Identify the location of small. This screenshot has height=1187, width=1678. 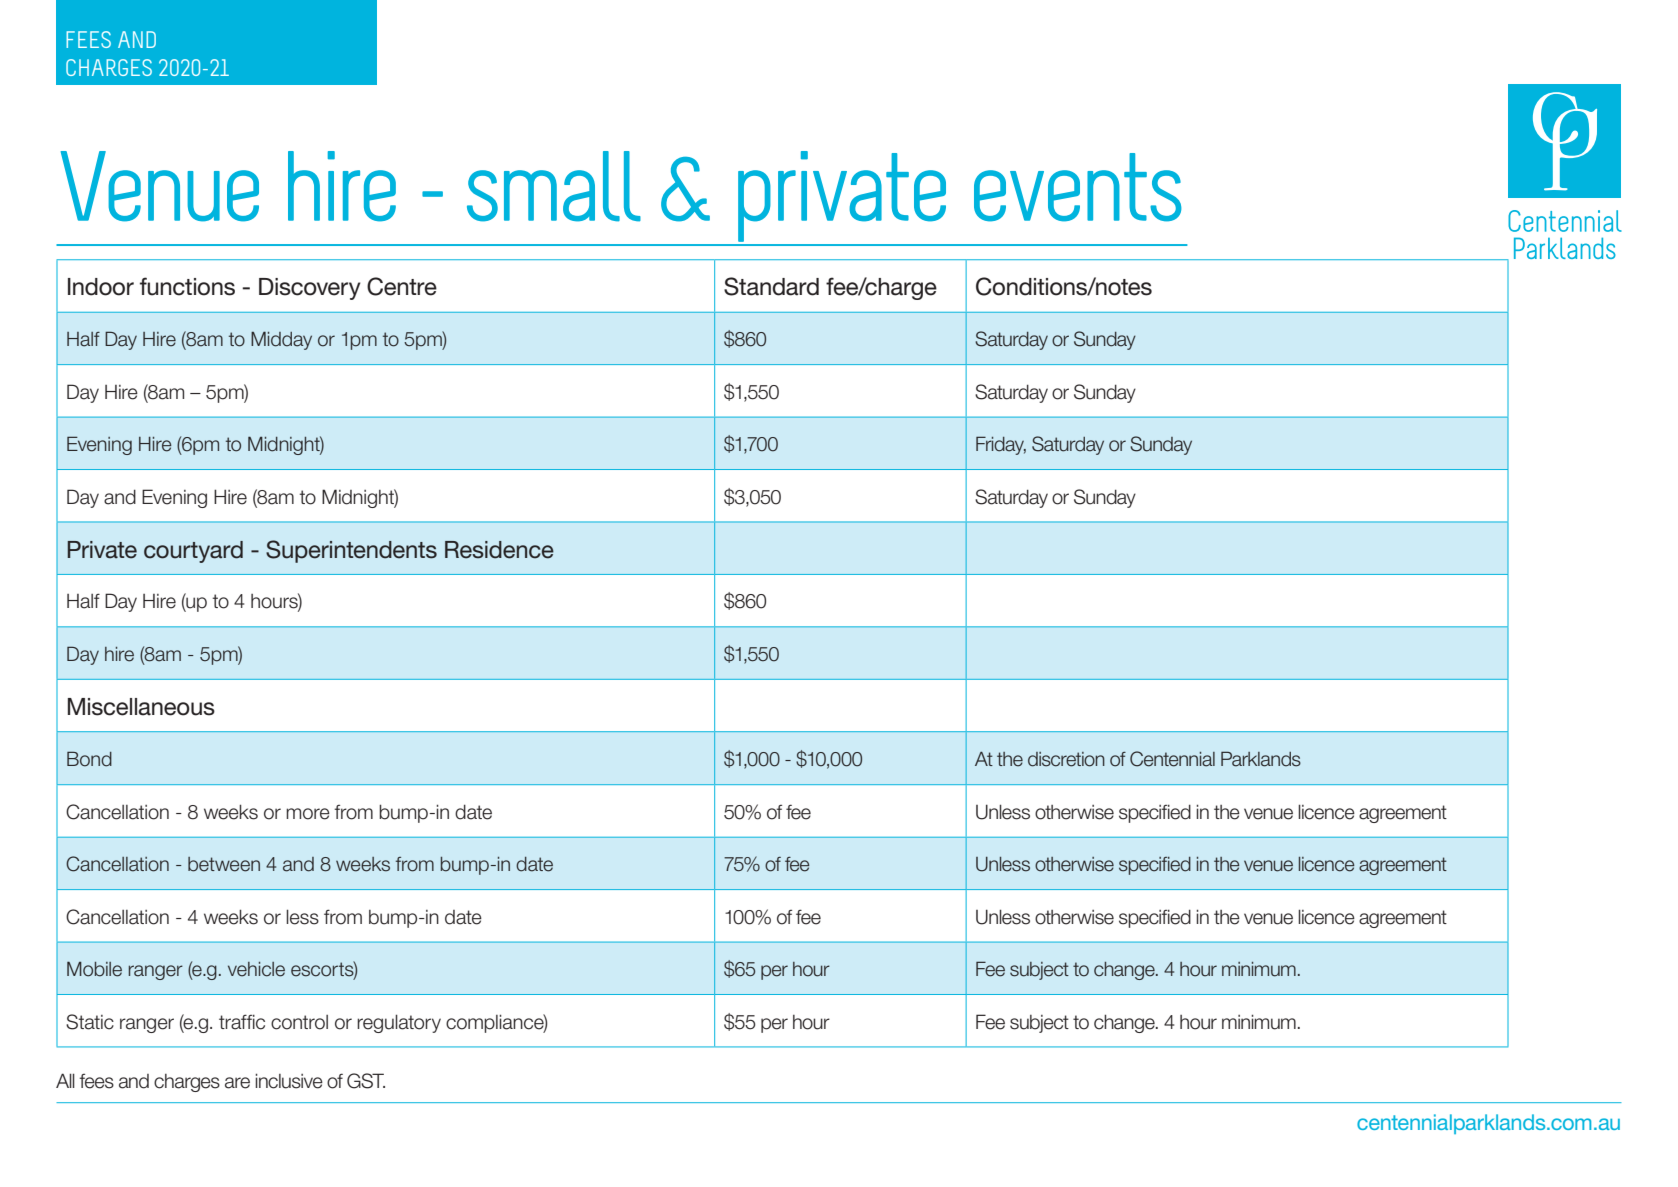
(554, 186).
